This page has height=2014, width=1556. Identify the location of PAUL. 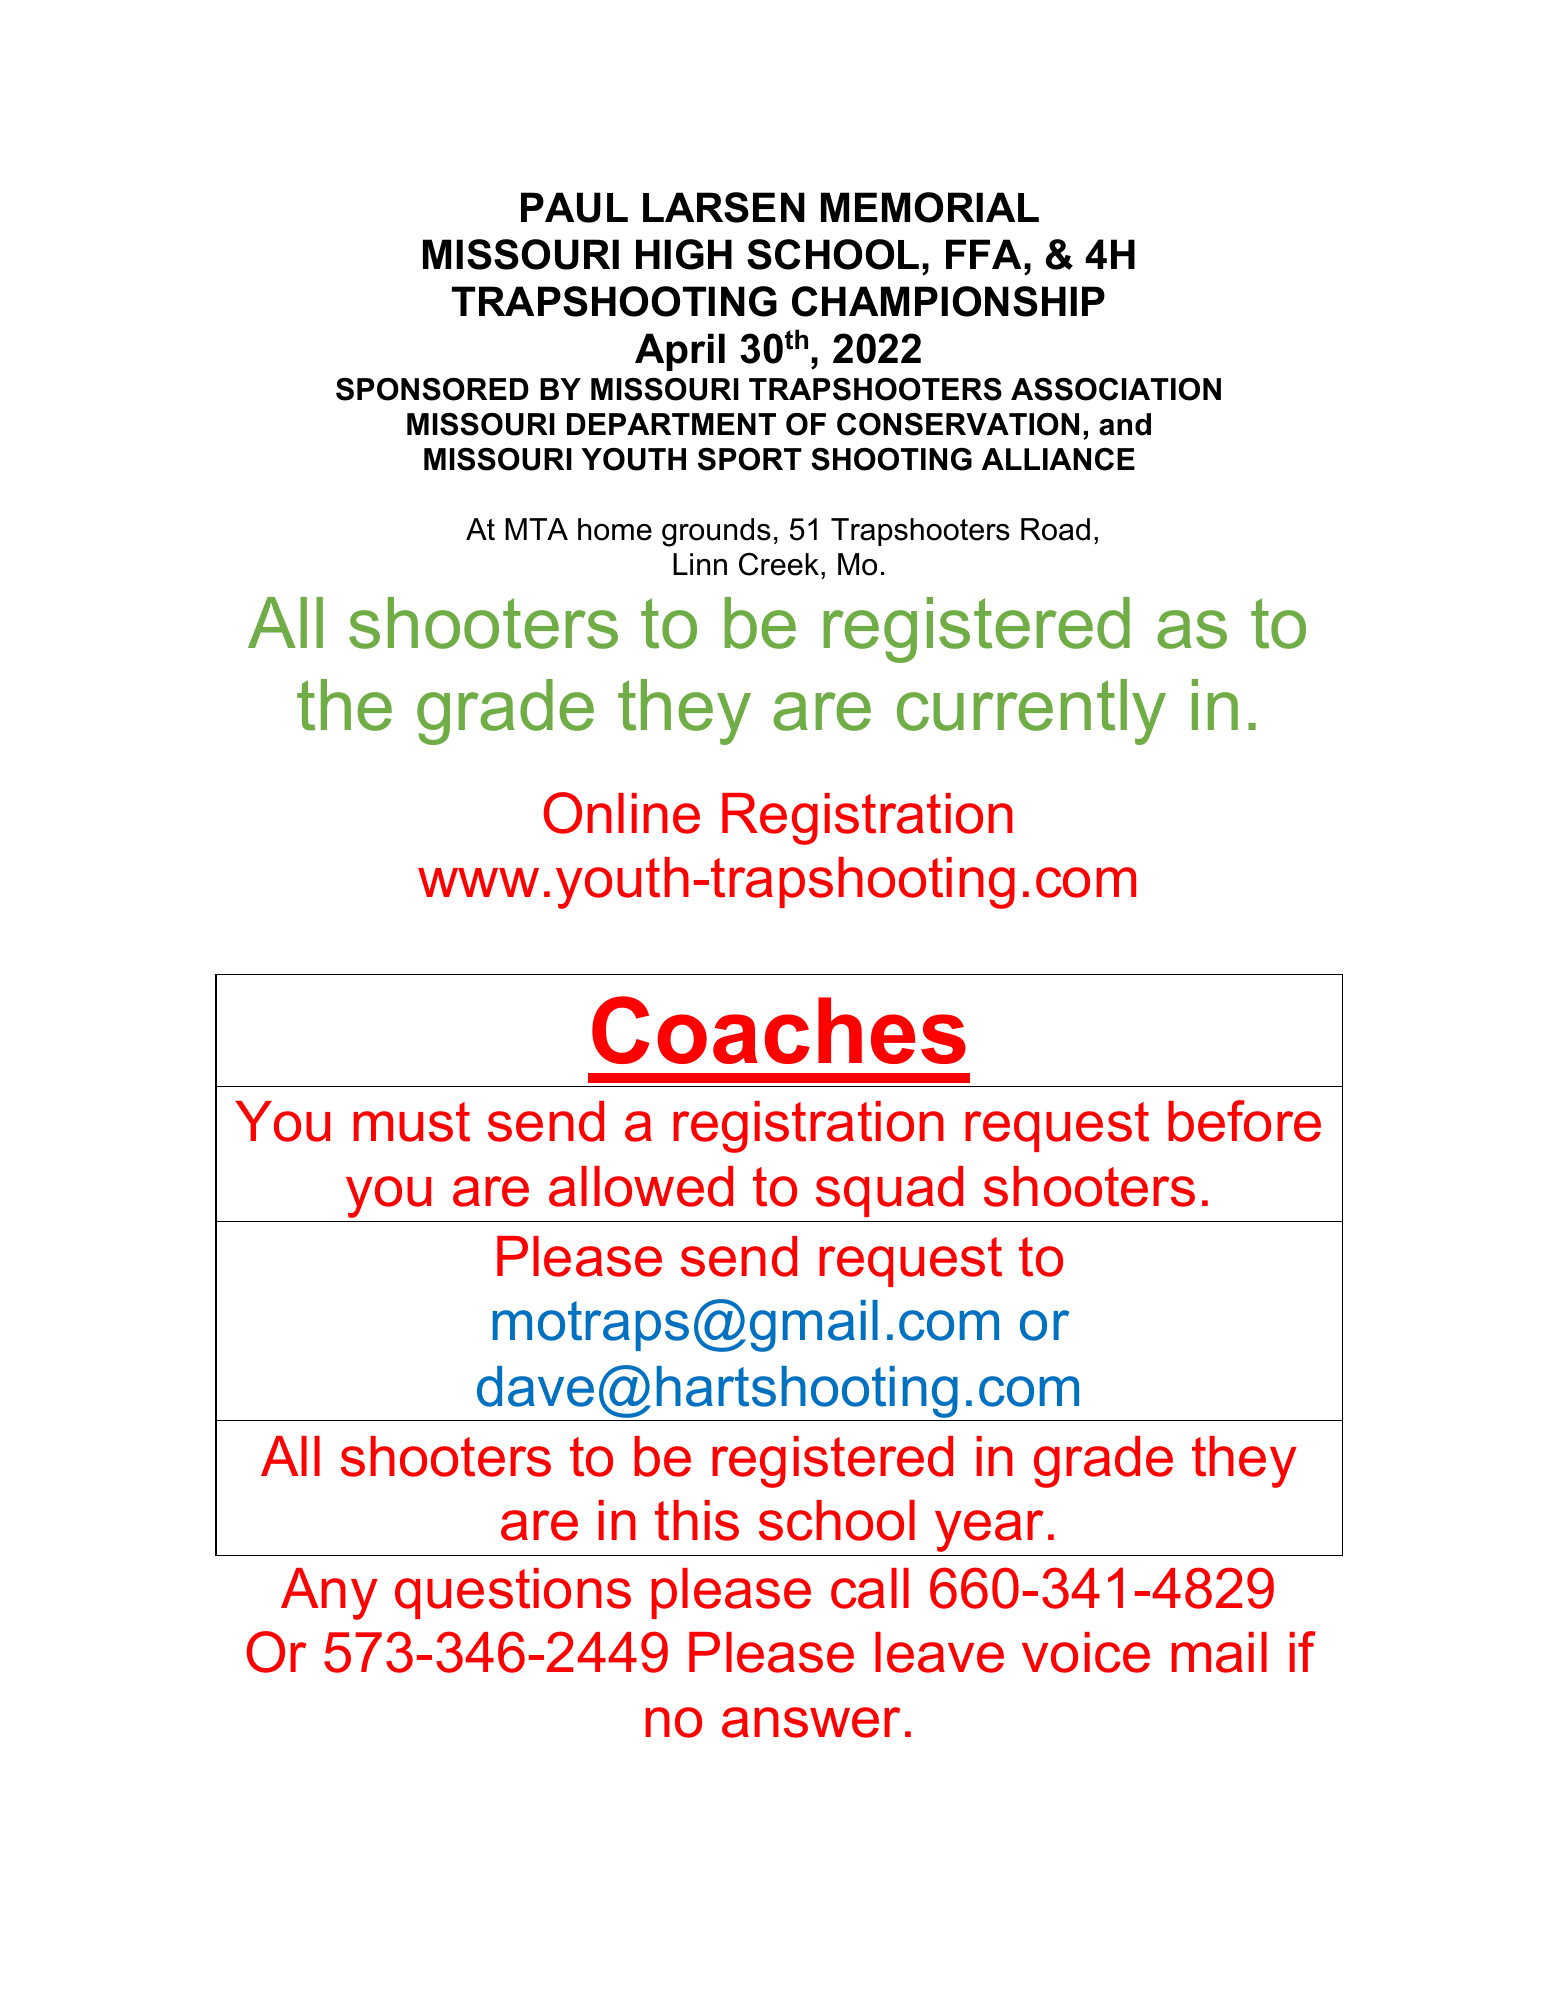
(574, 207).
